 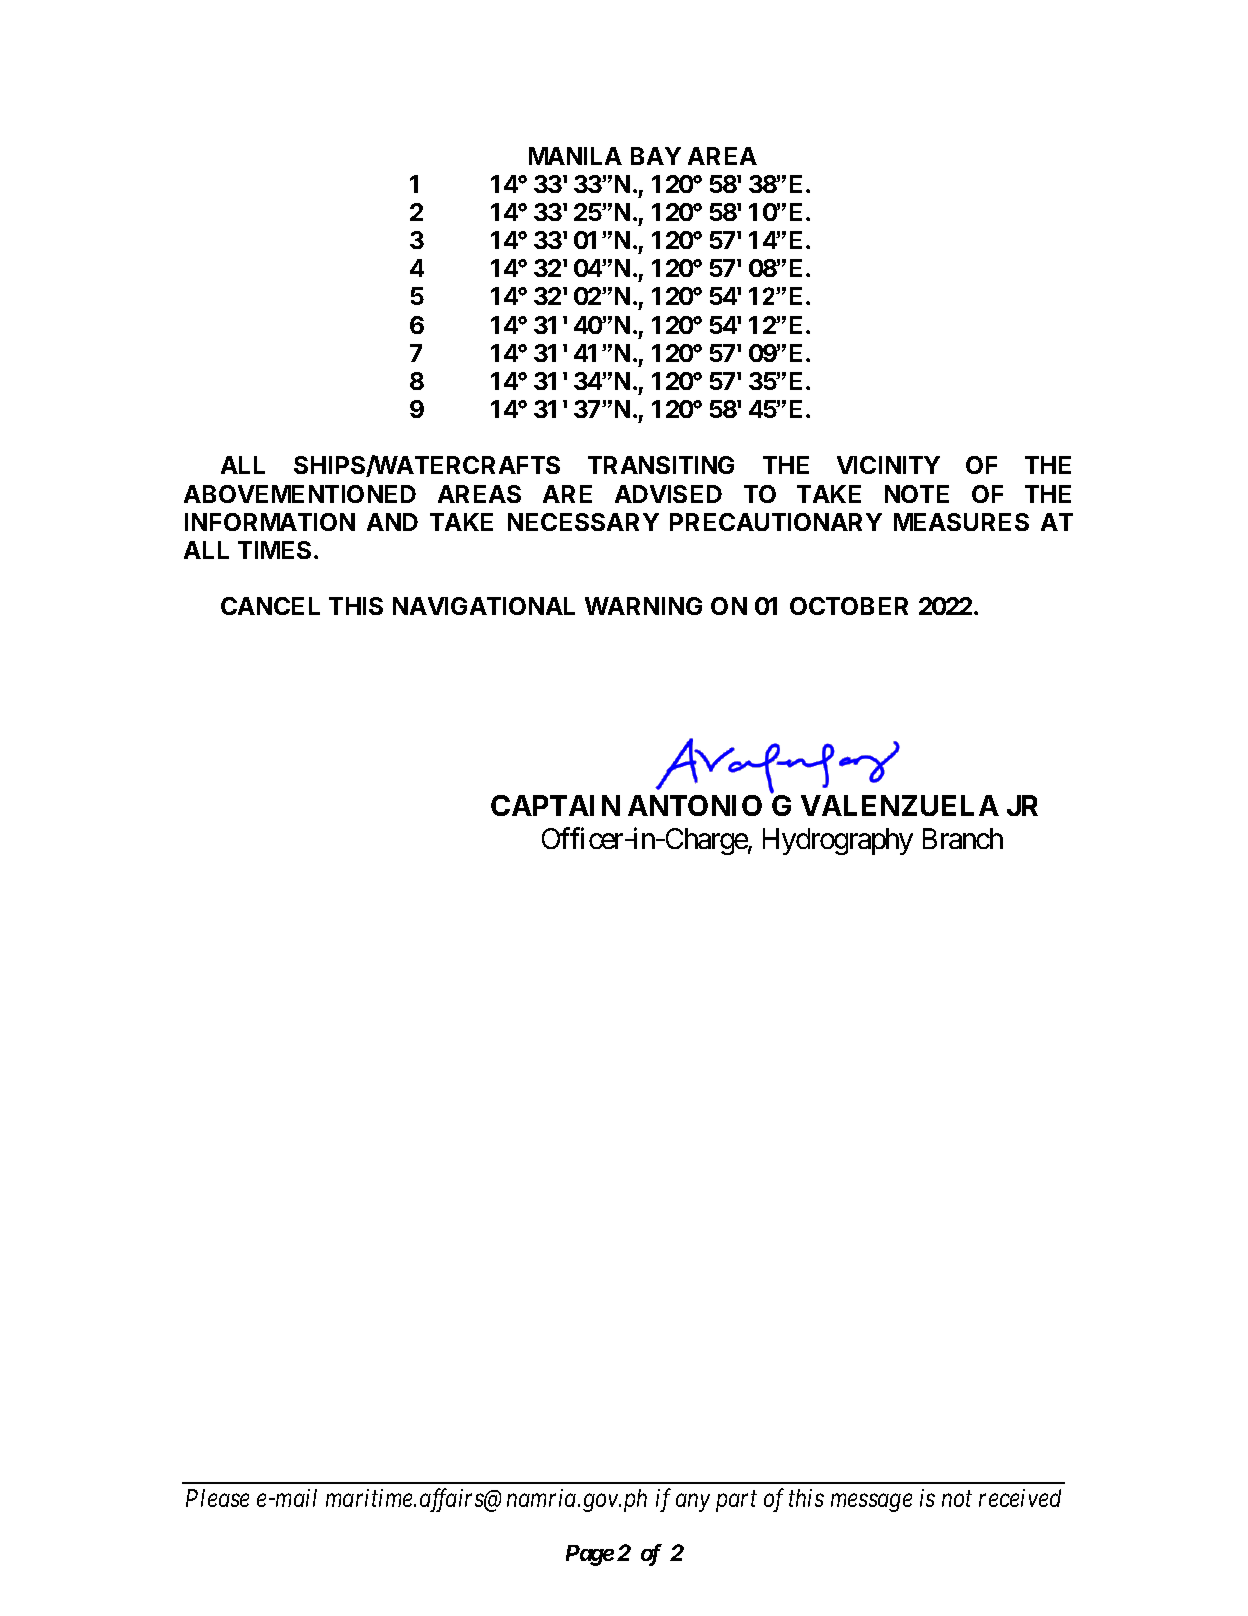 What do you see at coordinates (917, 494) in the image?
I see `NOTE` at bounding box center [917, 494].
